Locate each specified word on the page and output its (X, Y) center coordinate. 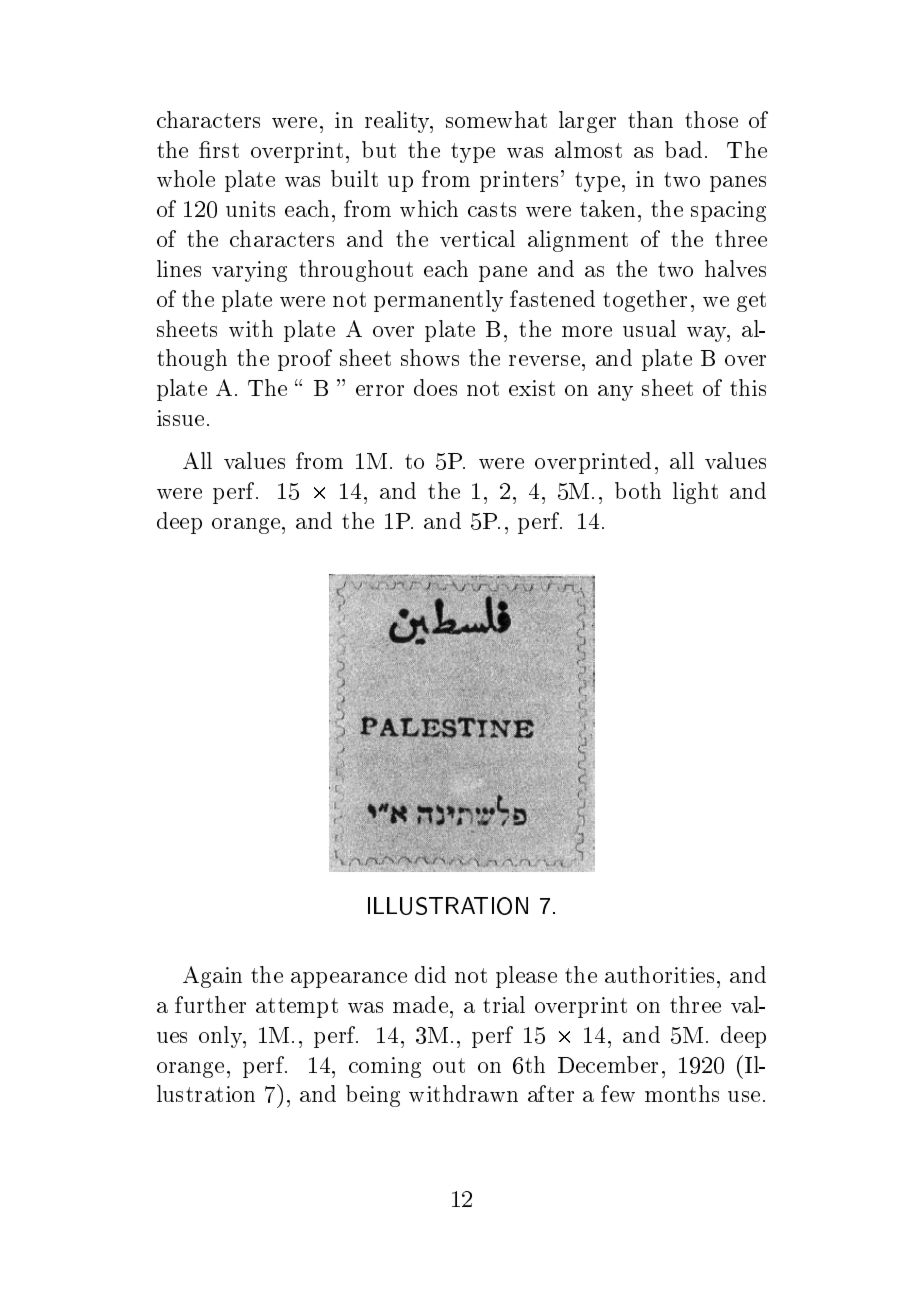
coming (385, 1067)
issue (180, 418)
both (638, 490)
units (250, 209)
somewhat (496, 119)
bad (683, 149)
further (210, 1004)
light (695, 493)
